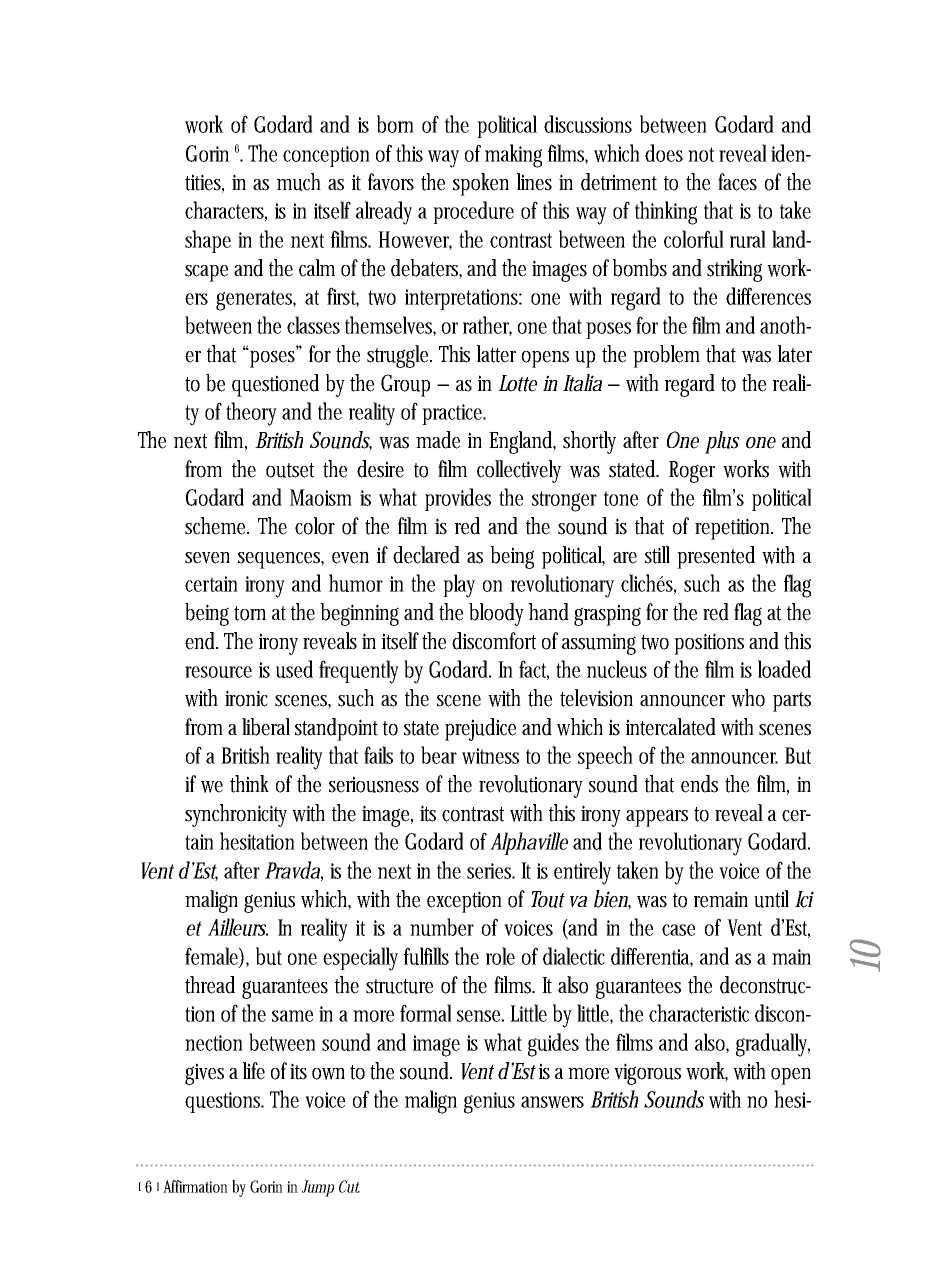 Image resolution: width=948 pixels, height=1288 pixels. I want to click on until, so click(771, 899).
